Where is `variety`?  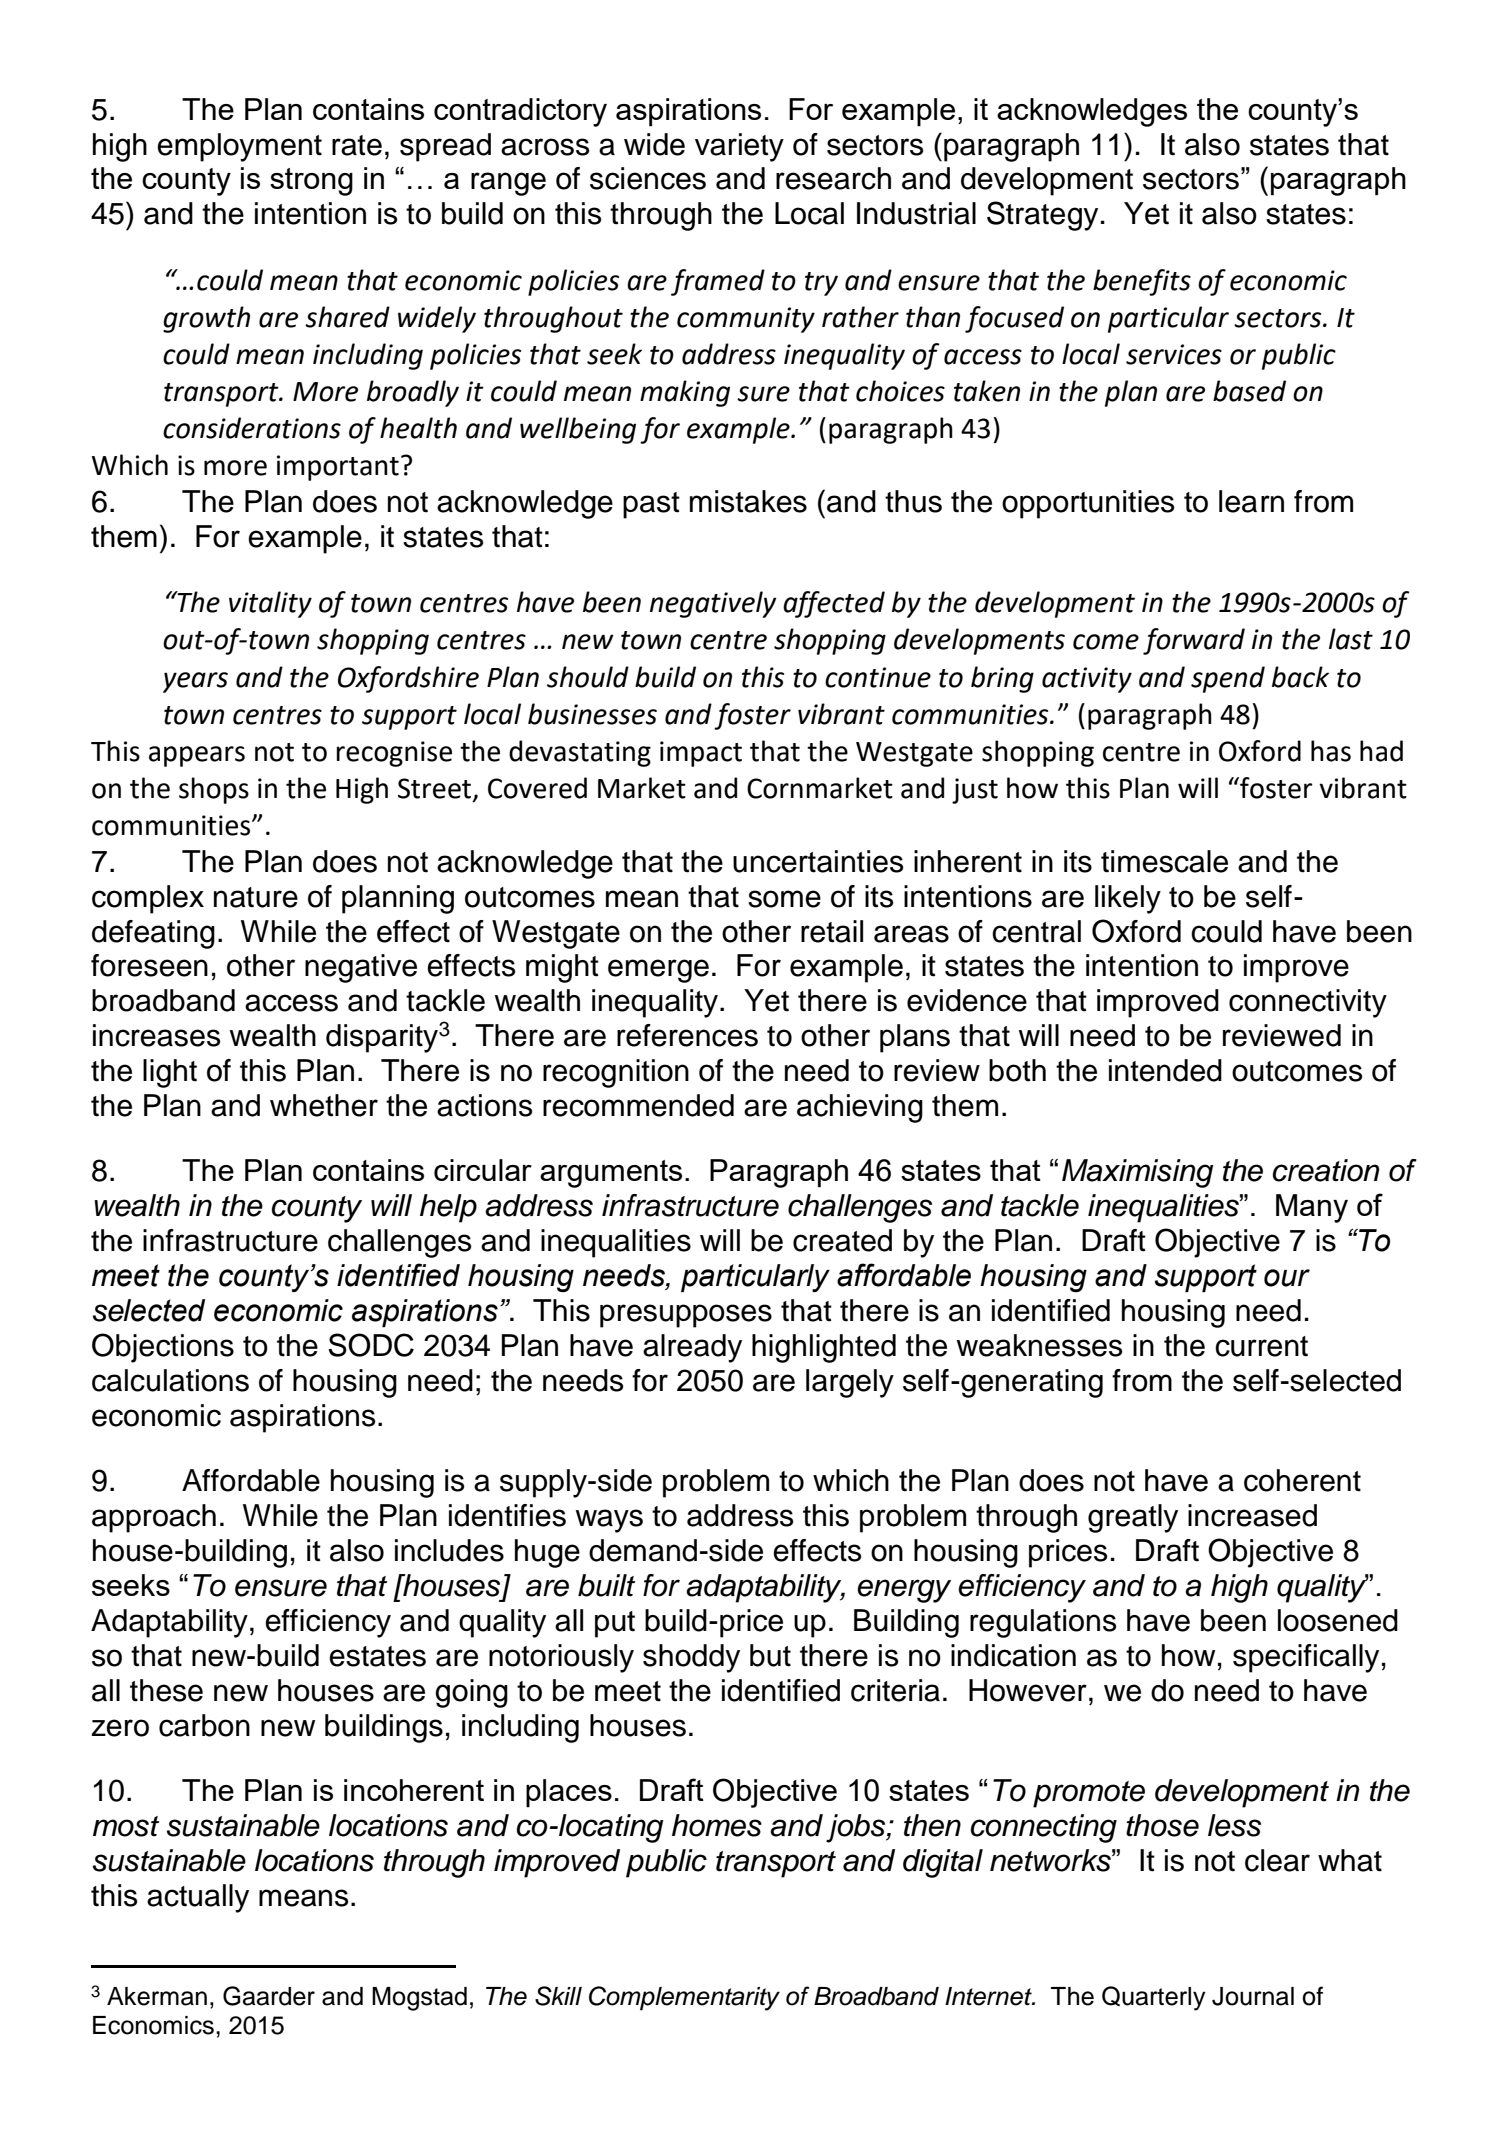 variety is located at coordinates (739, 147).
